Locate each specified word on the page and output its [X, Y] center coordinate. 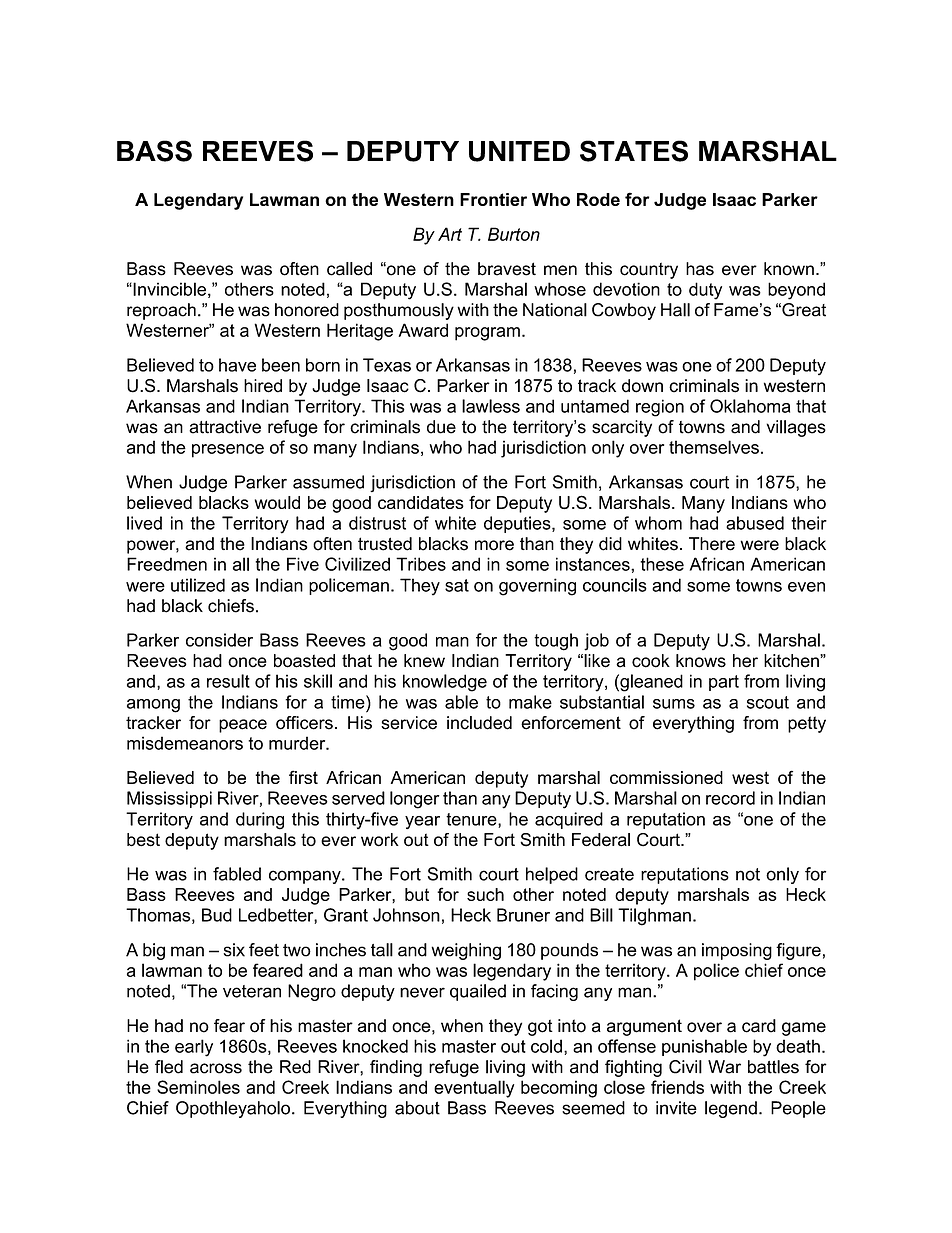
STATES [634, 151]
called [349, 269]
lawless [491, 406]
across [216, 1068]
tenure [472, 820]
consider [219, 640]
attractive [225, 427]
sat [457, 585]
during [260, 821]
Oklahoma [750, 406]
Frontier [493, 199]
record [730, 798]
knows [701, 661]
